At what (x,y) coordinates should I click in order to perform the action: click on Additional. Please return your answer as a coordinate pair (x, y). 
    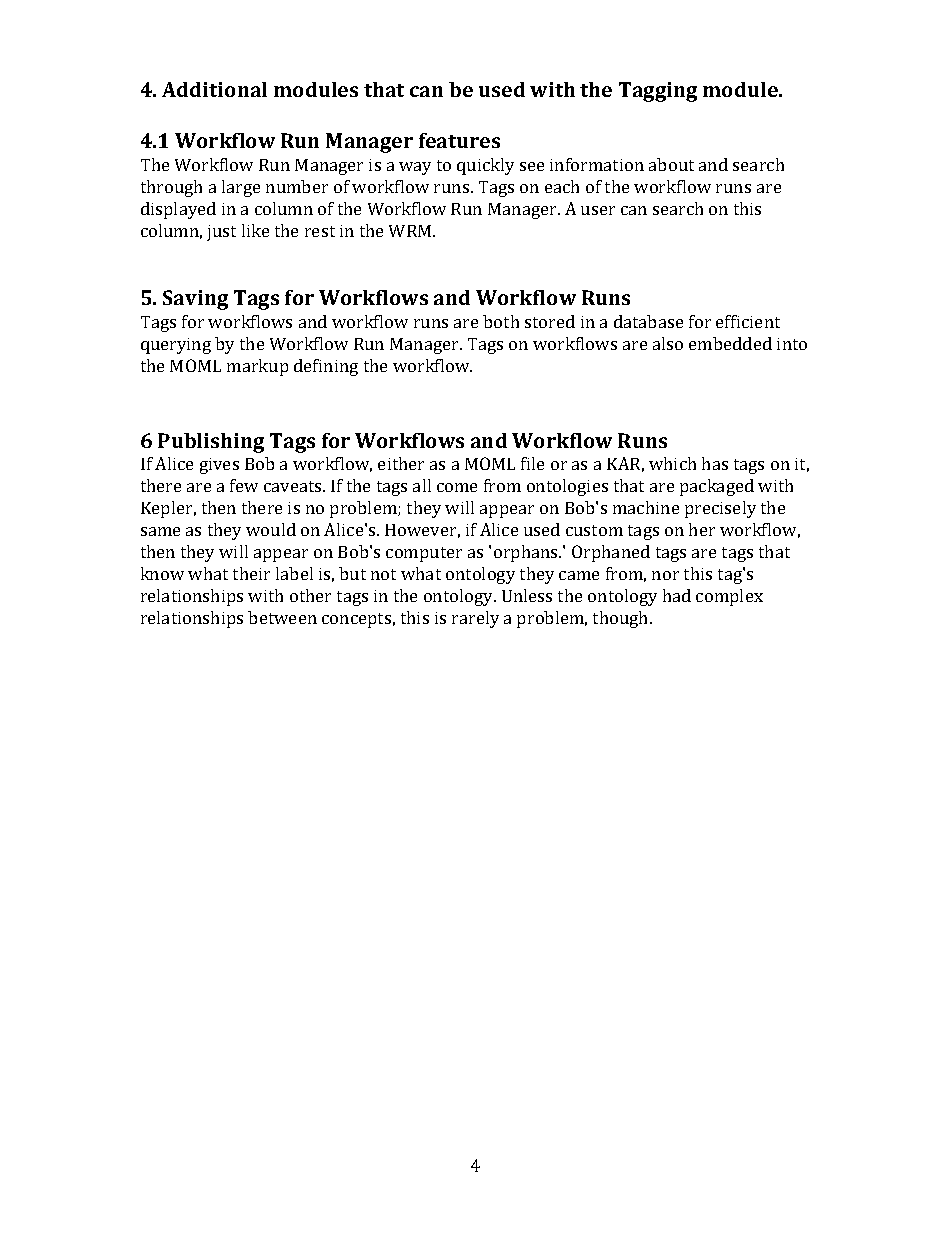
    Looking at the image, I should click on (214, 89).
